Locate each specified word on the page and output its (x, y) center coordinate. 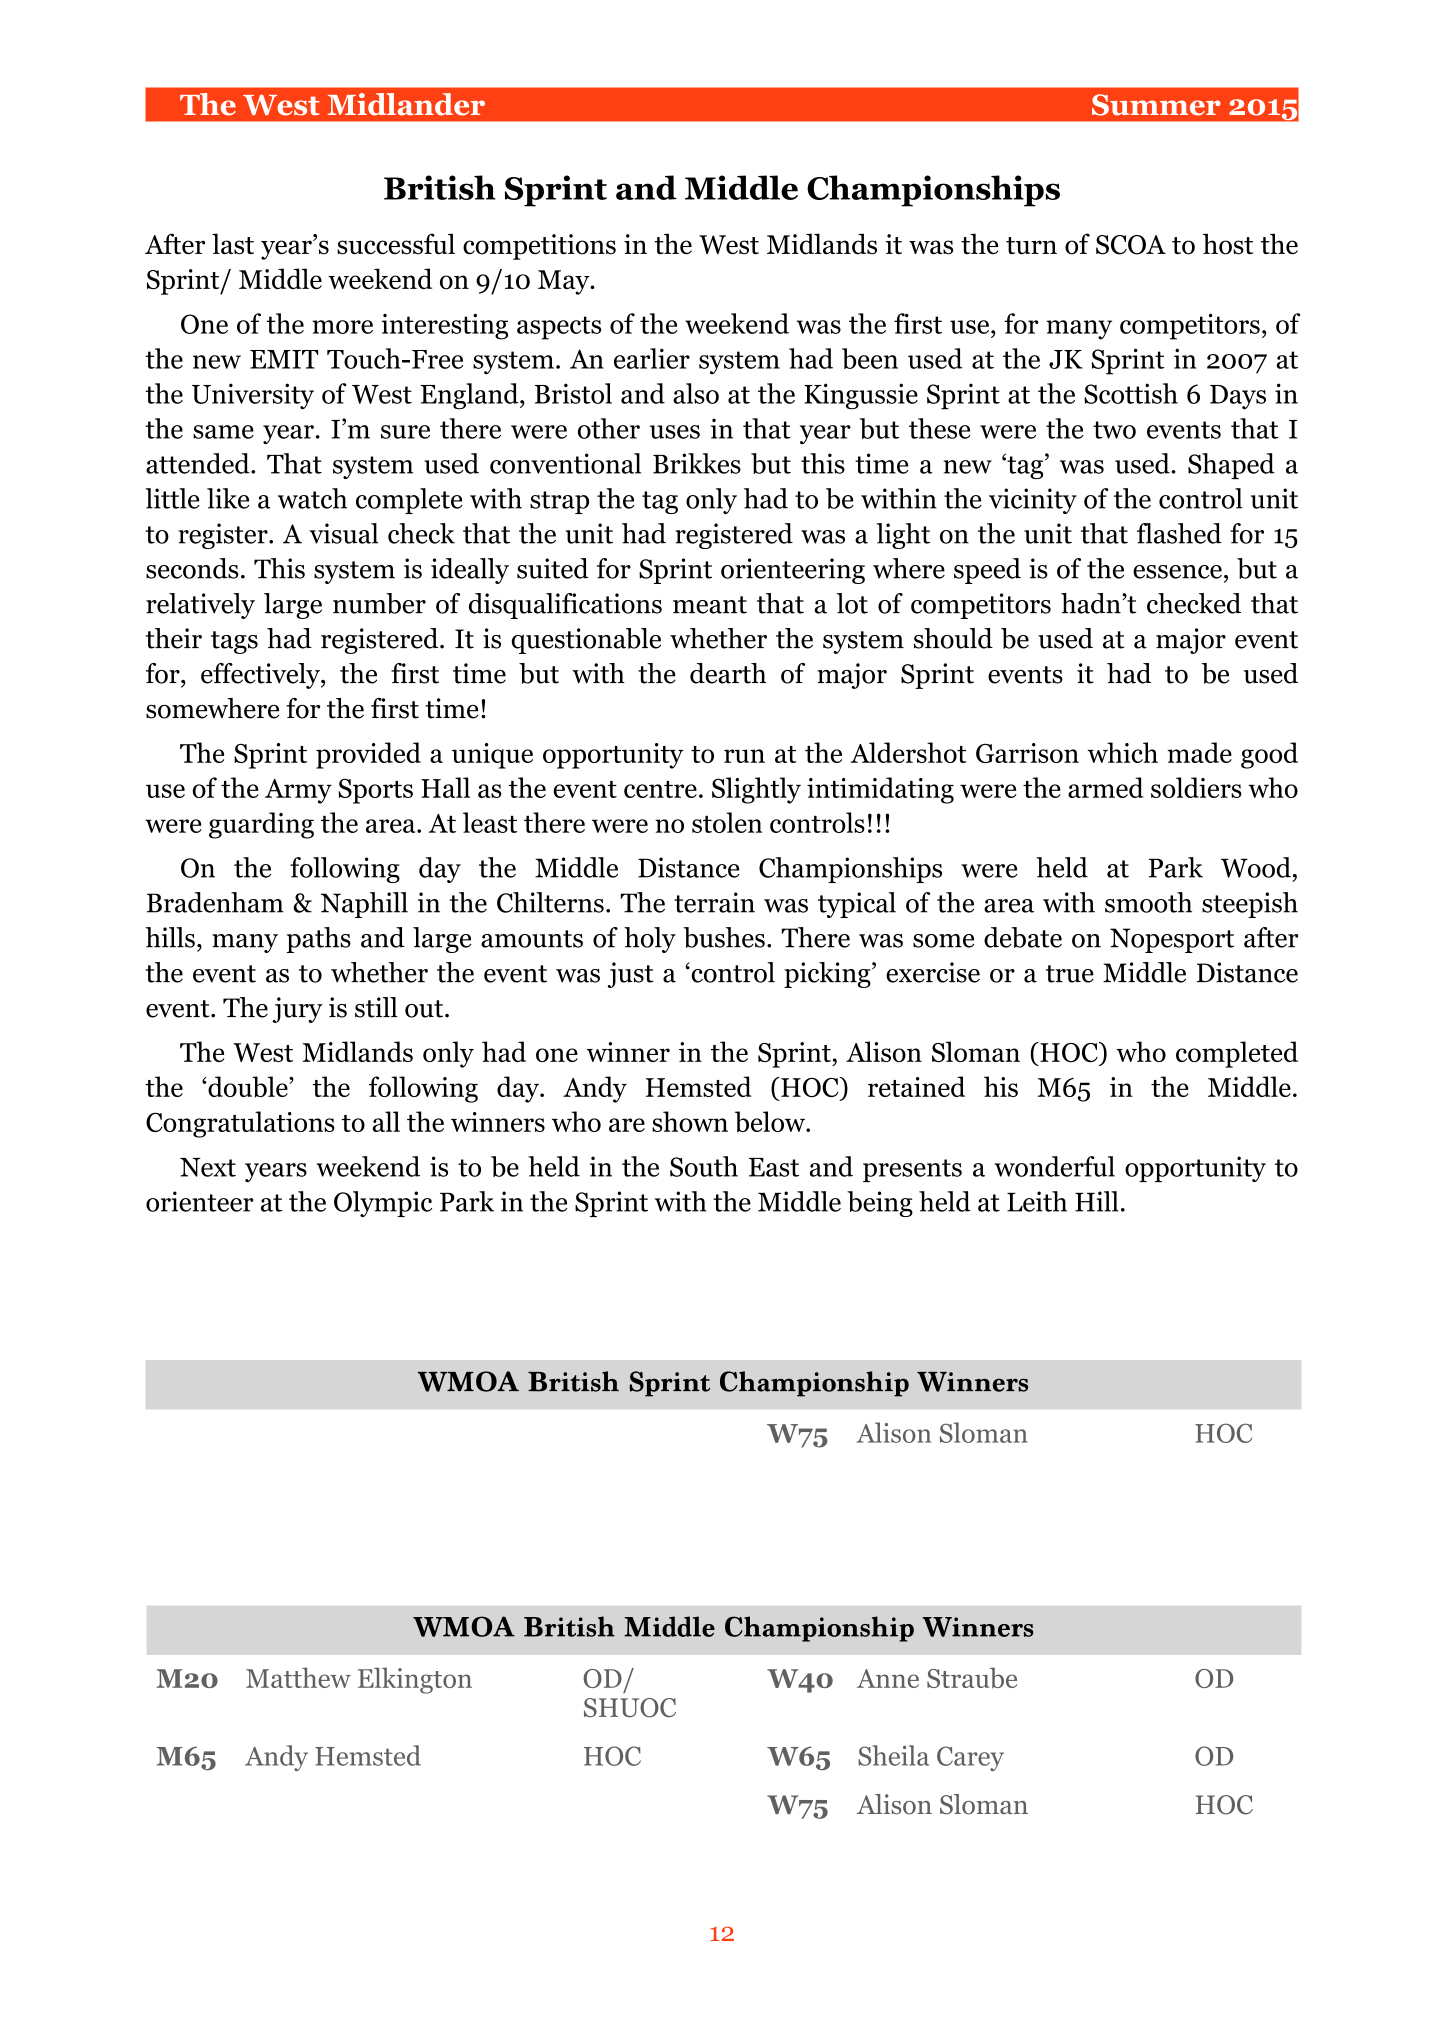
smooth (1148, 902)
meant (710, 605)
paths (318, 940)
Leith (1037, 1201)
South (704, 1166)
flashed (1179, 533)
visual (343, 533)
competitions (539, 247)
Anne (888, 1678)
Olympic (383, 1204)
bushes (724, 937)
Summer (1156, 105)
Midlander (406, 104)
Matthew (298, 1677)
